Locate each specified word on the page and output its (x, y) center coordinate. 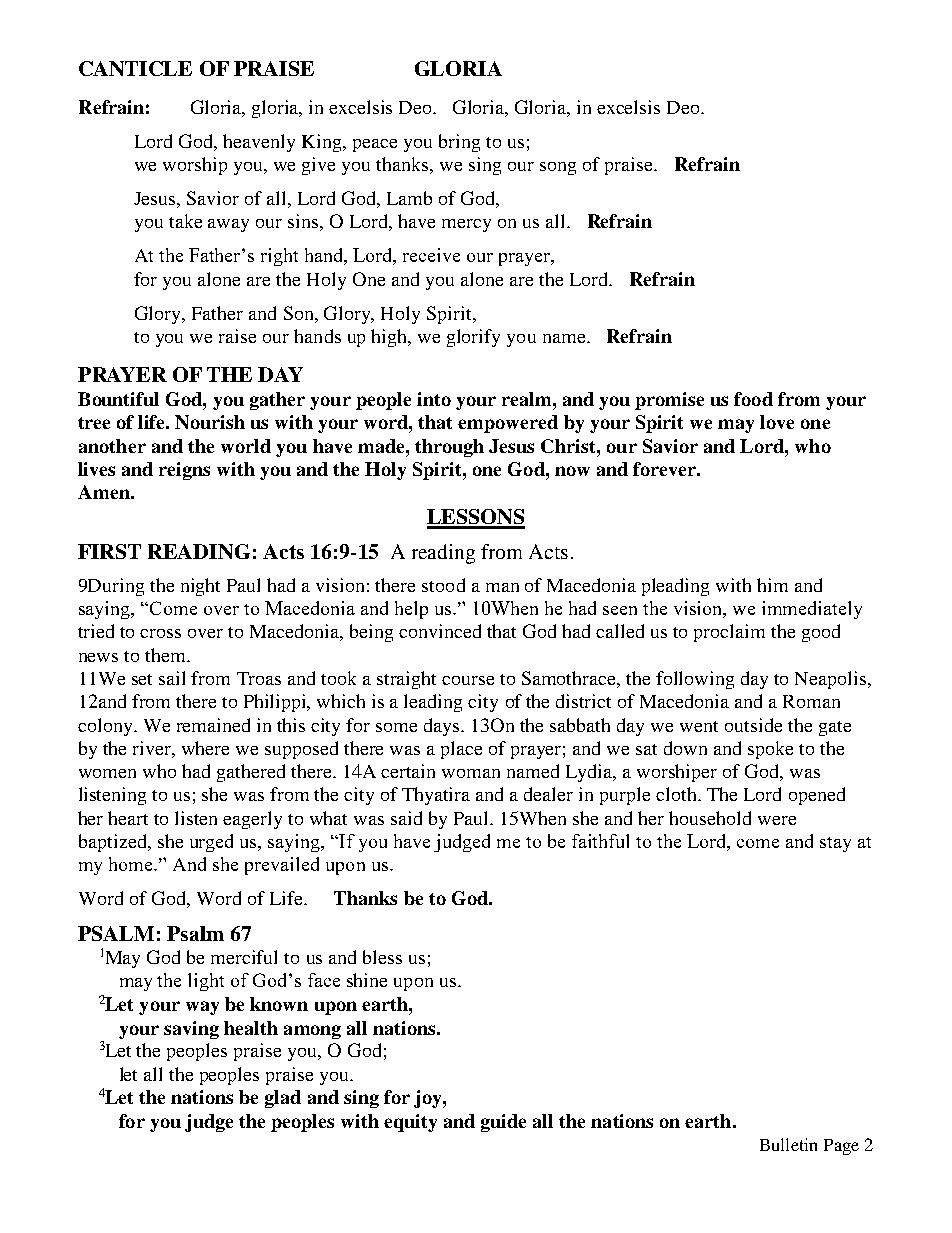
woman (471, 773)
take (185, 221)
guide (503, 1123)
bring (459, 143)
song (558, 168)
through (449, 448)
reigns (184, 471)
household (710, 818)
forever (666, 469)
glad (283, 1099)
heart (128, 818)
